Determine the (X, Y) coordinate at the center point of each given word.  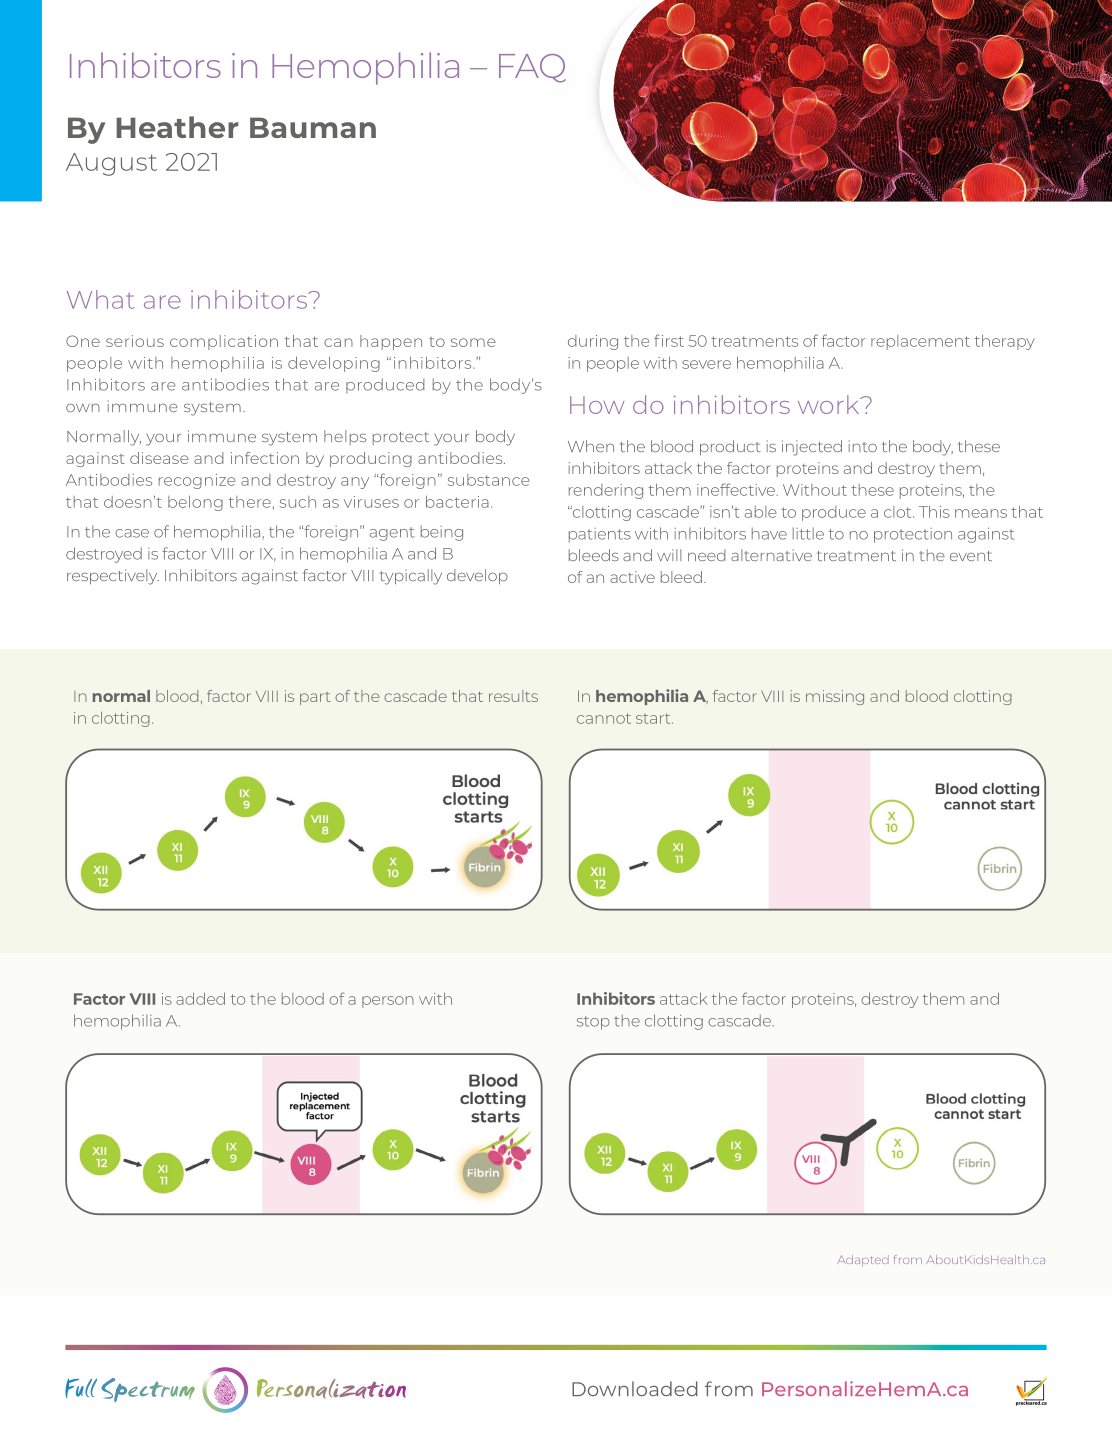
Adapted (863, 1260)
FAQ (532, 68)
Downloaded (635, 1388)
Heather (177, 127)
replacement (920, 342)
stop (593, 1023)
